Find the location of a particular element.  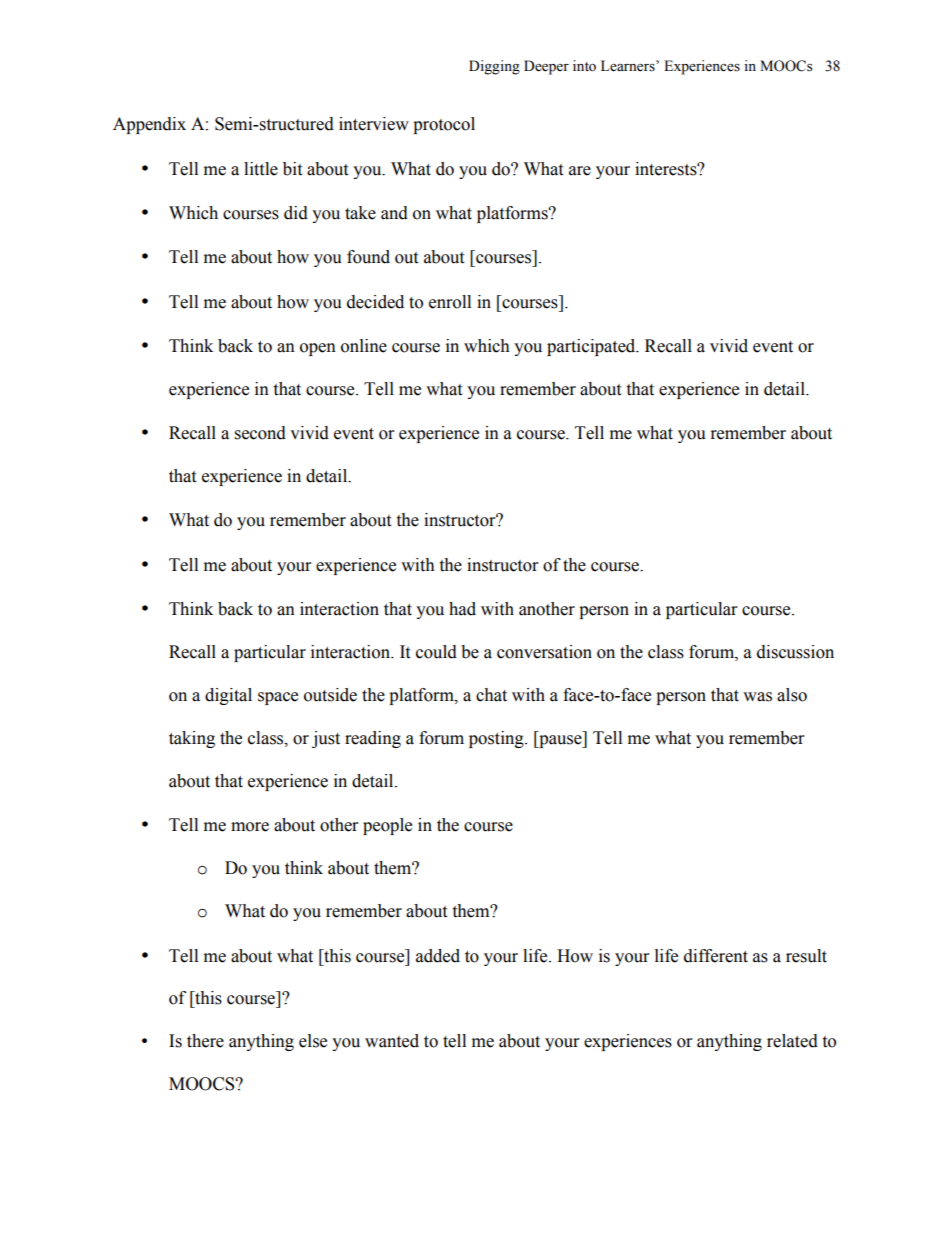

added is located at coordinates (438, 956).
